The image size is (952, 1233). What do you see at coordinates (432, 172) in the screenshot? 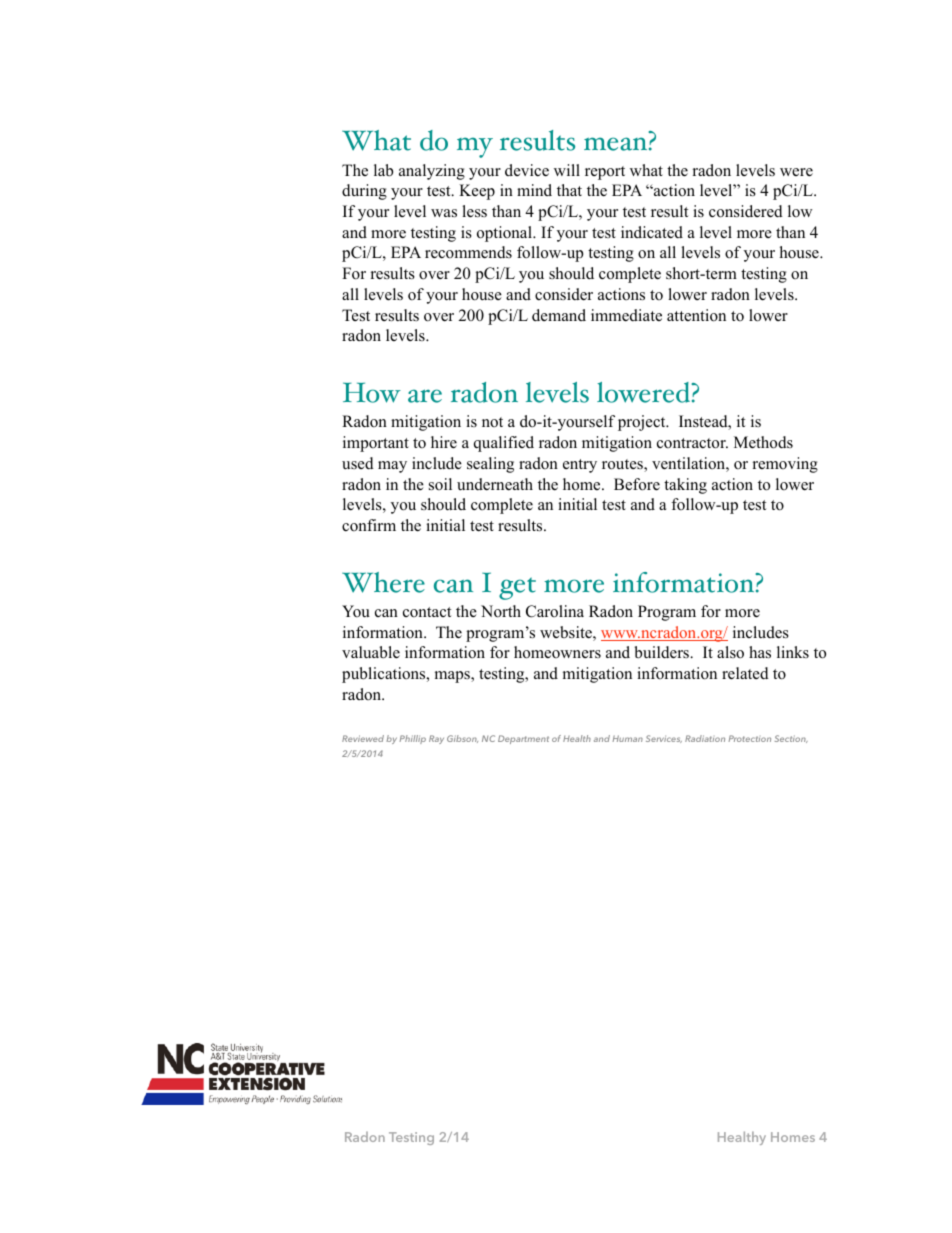
I see `analyzing` at bounding box center [432, 172].
